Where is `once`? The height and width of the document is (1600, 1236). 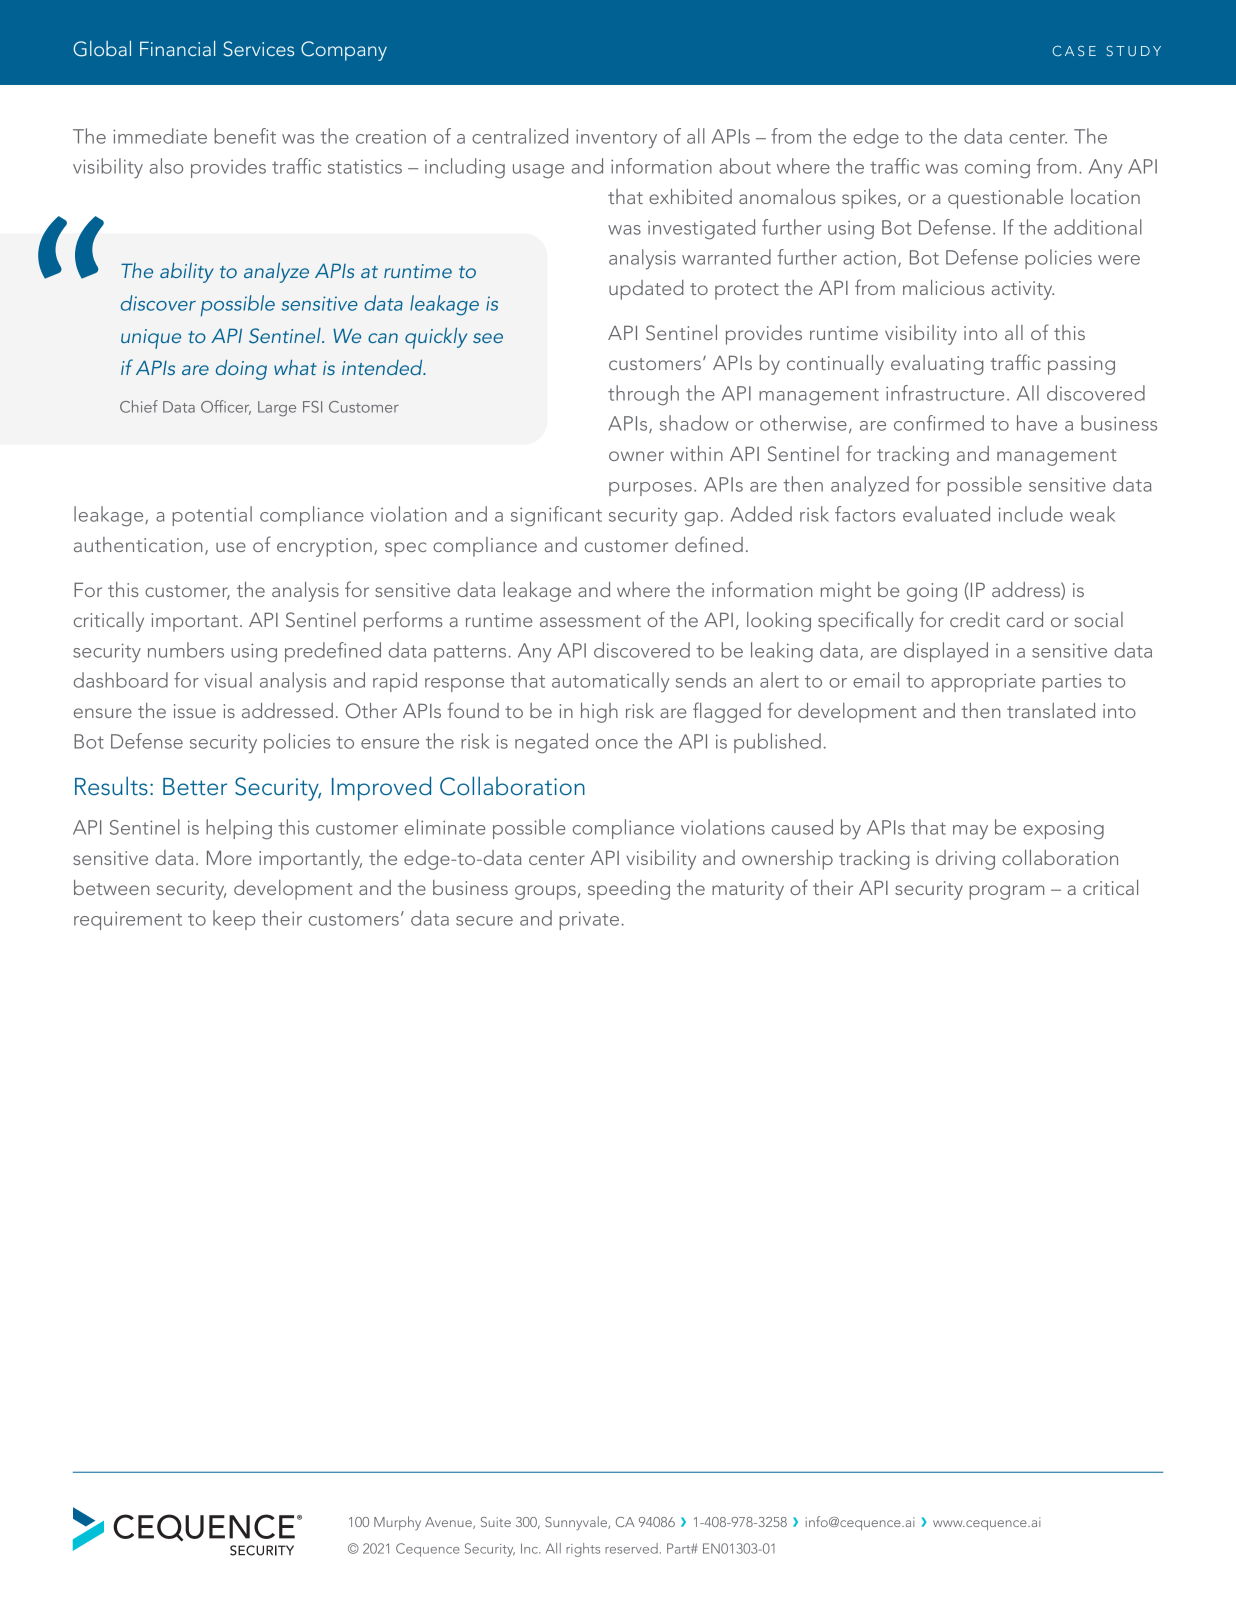 once is located at coordinates (617, 744).
